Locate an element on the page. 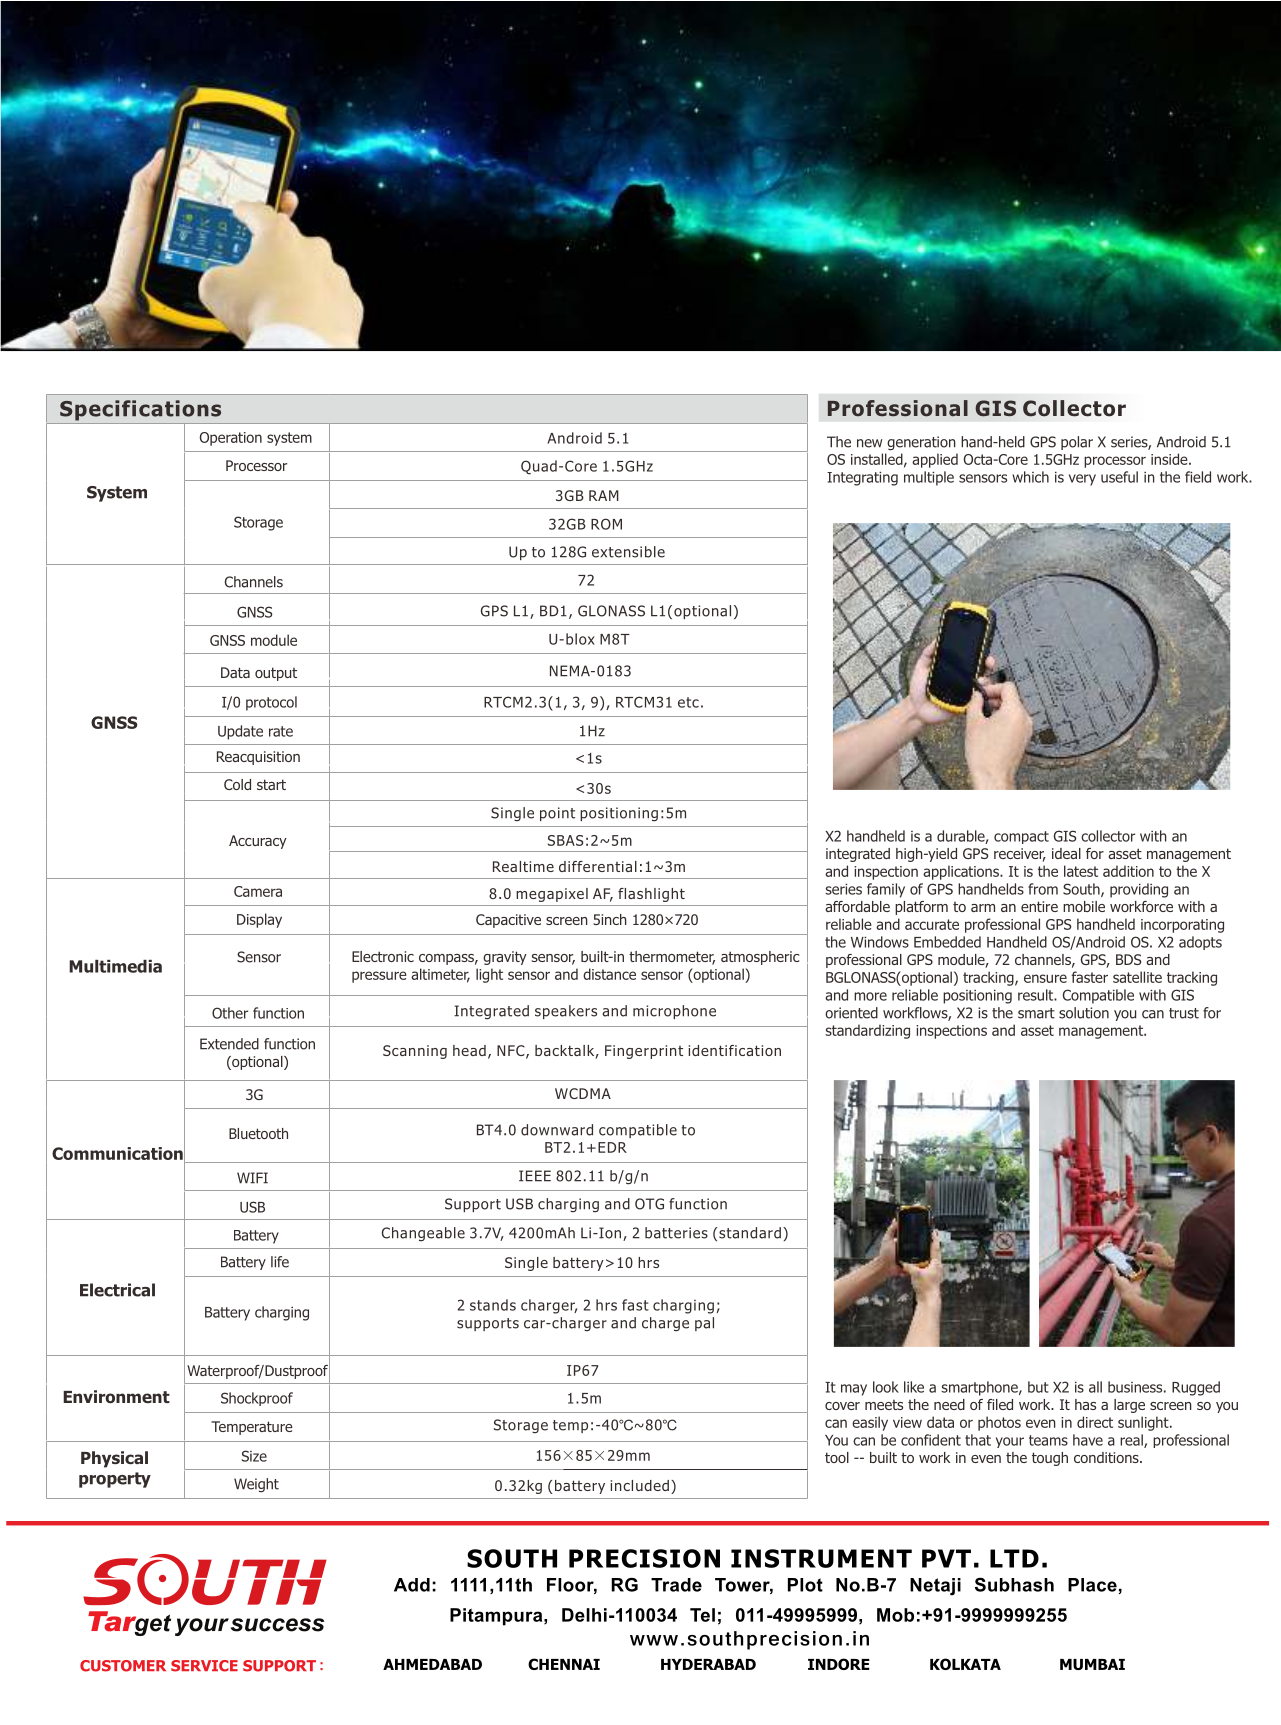  very is located at coordinates (1082, 480).
